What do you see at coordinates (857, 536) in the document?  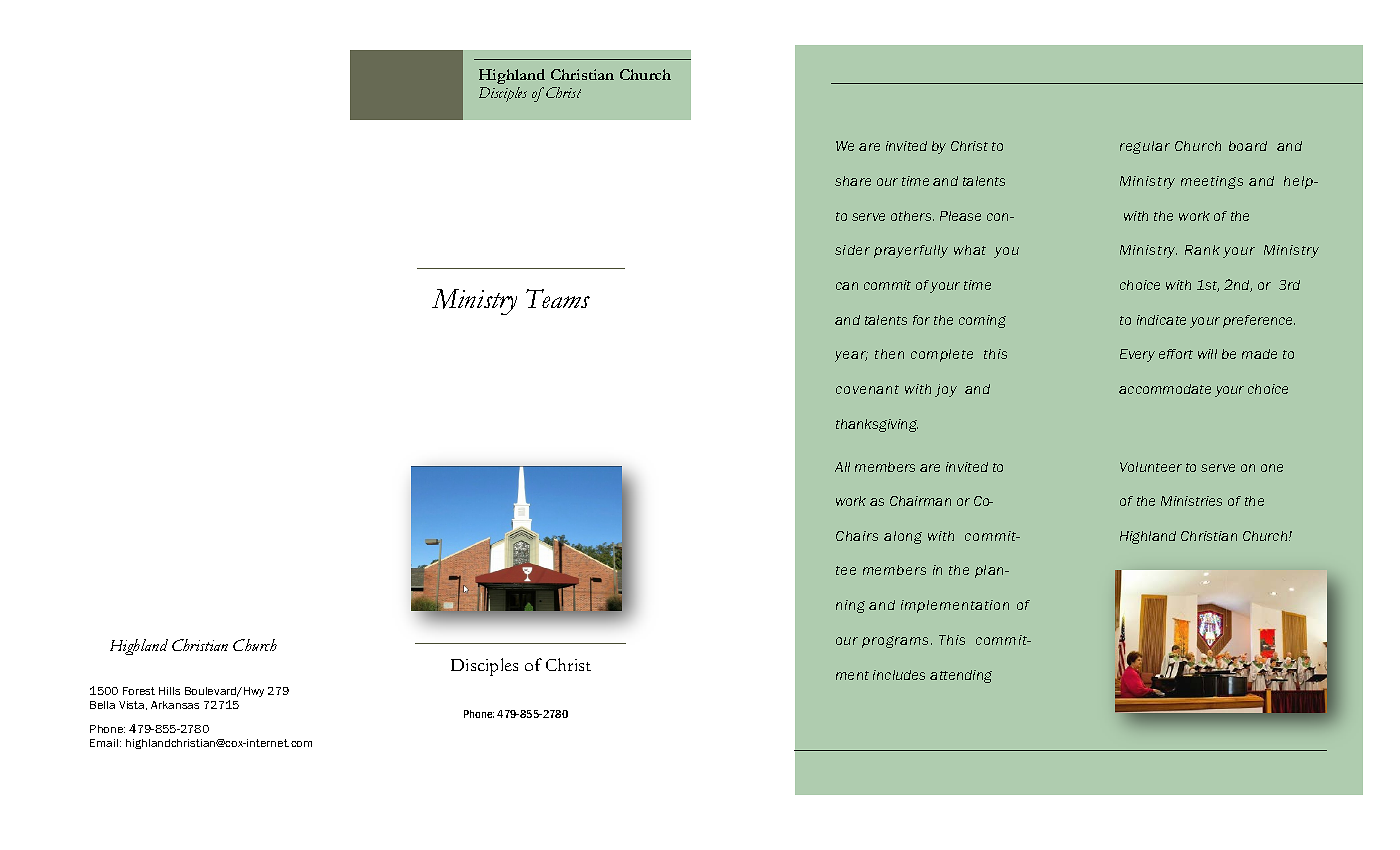 I see `Chairs` at bounding box center [857, 536].
